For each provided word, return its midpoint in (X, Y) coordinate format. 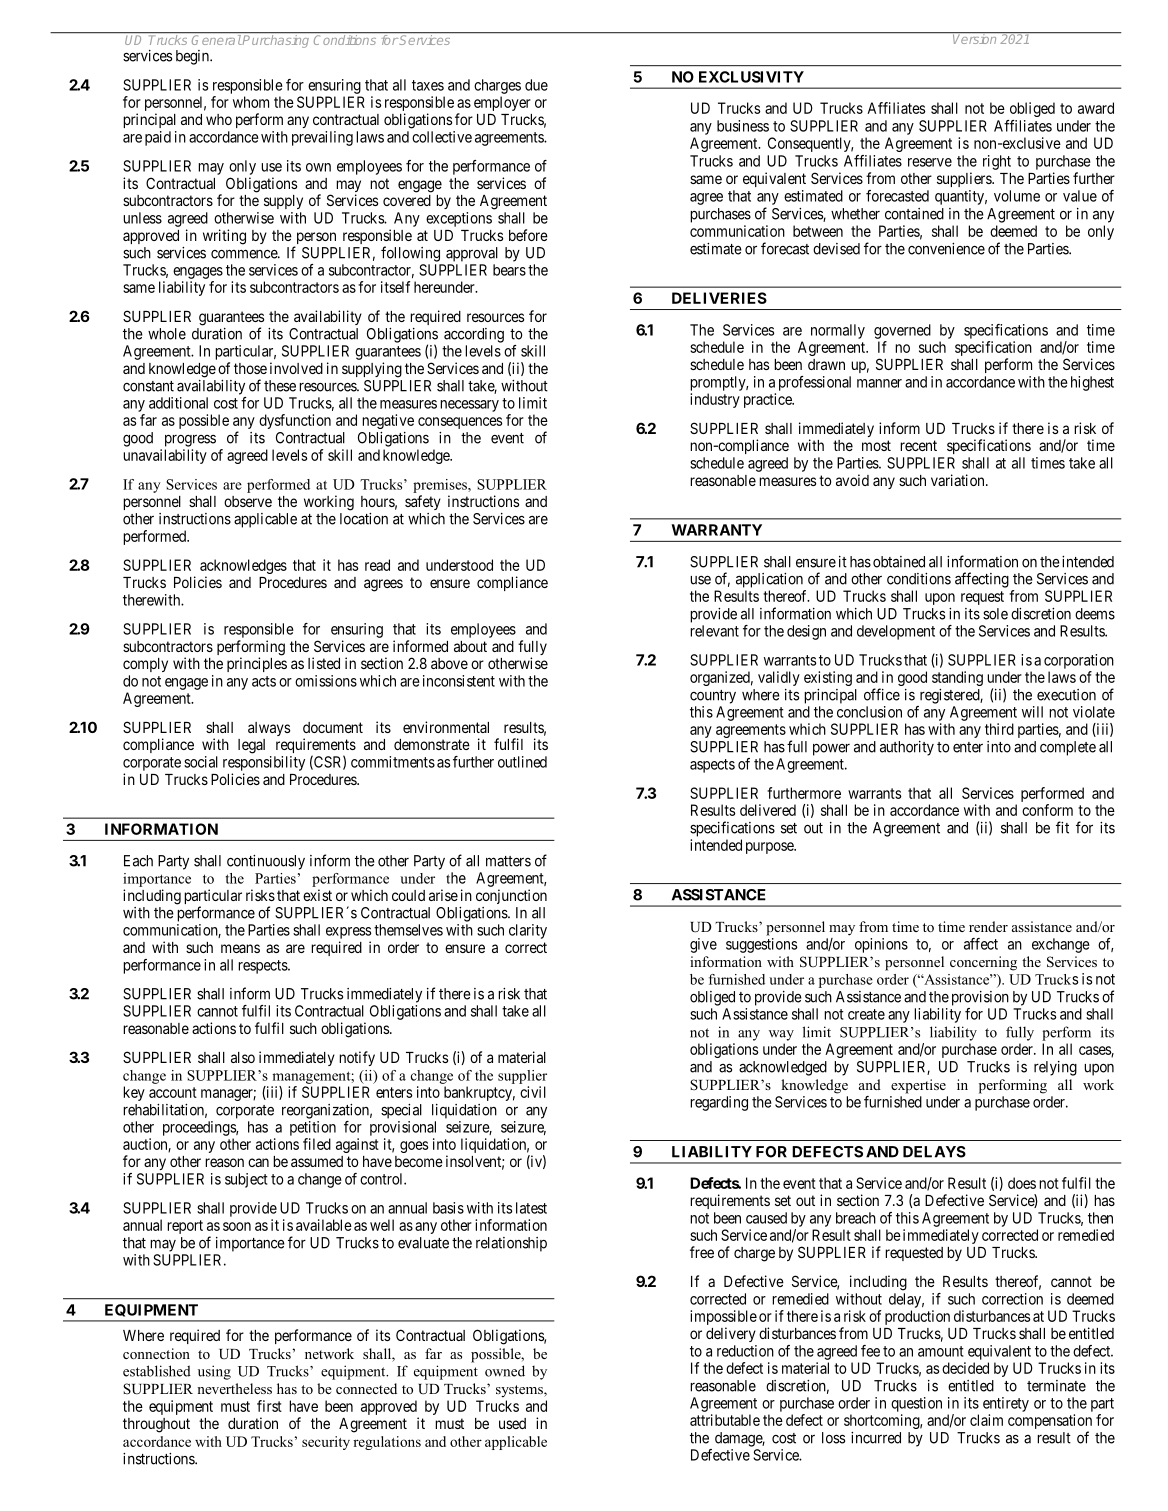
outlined (522, 762)
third (999, 729)
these (280, 386)
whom (251, 102)
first (269, 1406)
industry (715, 400)
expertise (918, 1086)
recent (918, 445)
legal (251, 746)
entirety (1006, 1404)
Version (975, 38)
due (536, 85)
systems (520, 1391)
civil (533, 1092)
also (243, 1057)
